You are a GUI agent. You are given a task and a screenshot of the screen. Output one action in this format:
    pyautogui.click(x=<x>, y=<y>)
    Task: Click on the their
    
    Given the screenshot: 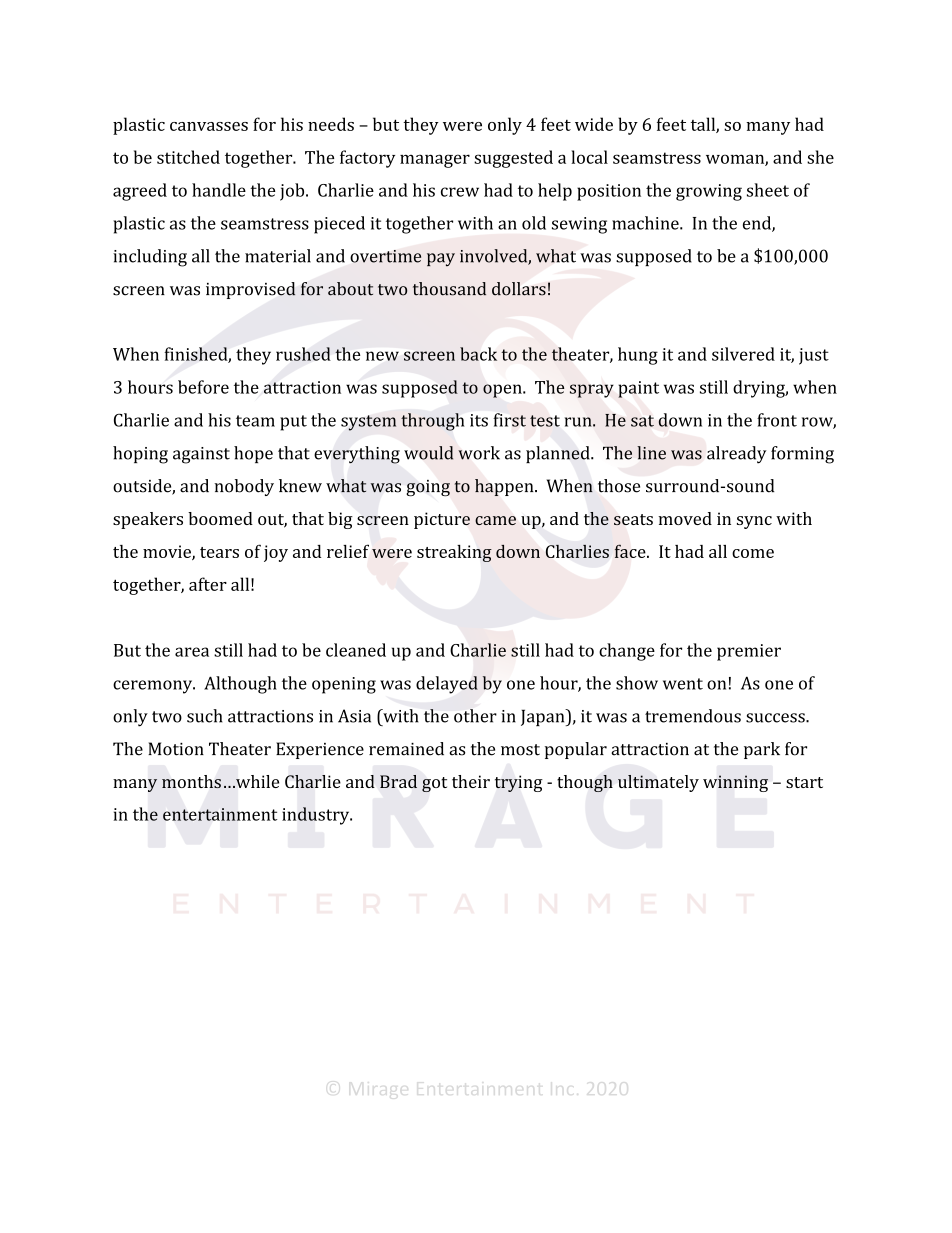 What is the action you would take?
    pyautogui.click(x=471, y=781)
